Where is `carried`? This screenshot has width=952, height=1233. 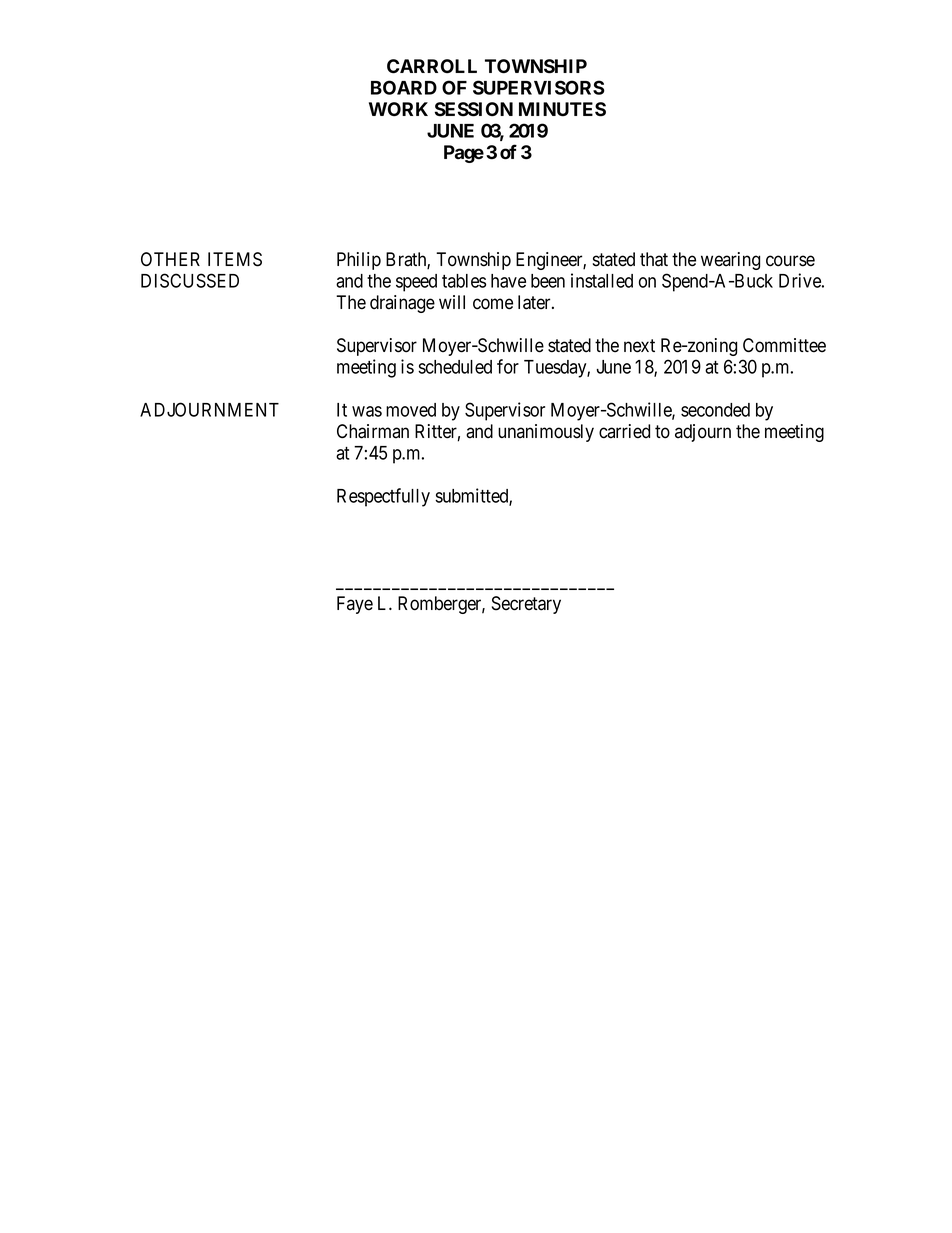 carried is located at coordinates (624, 431).
